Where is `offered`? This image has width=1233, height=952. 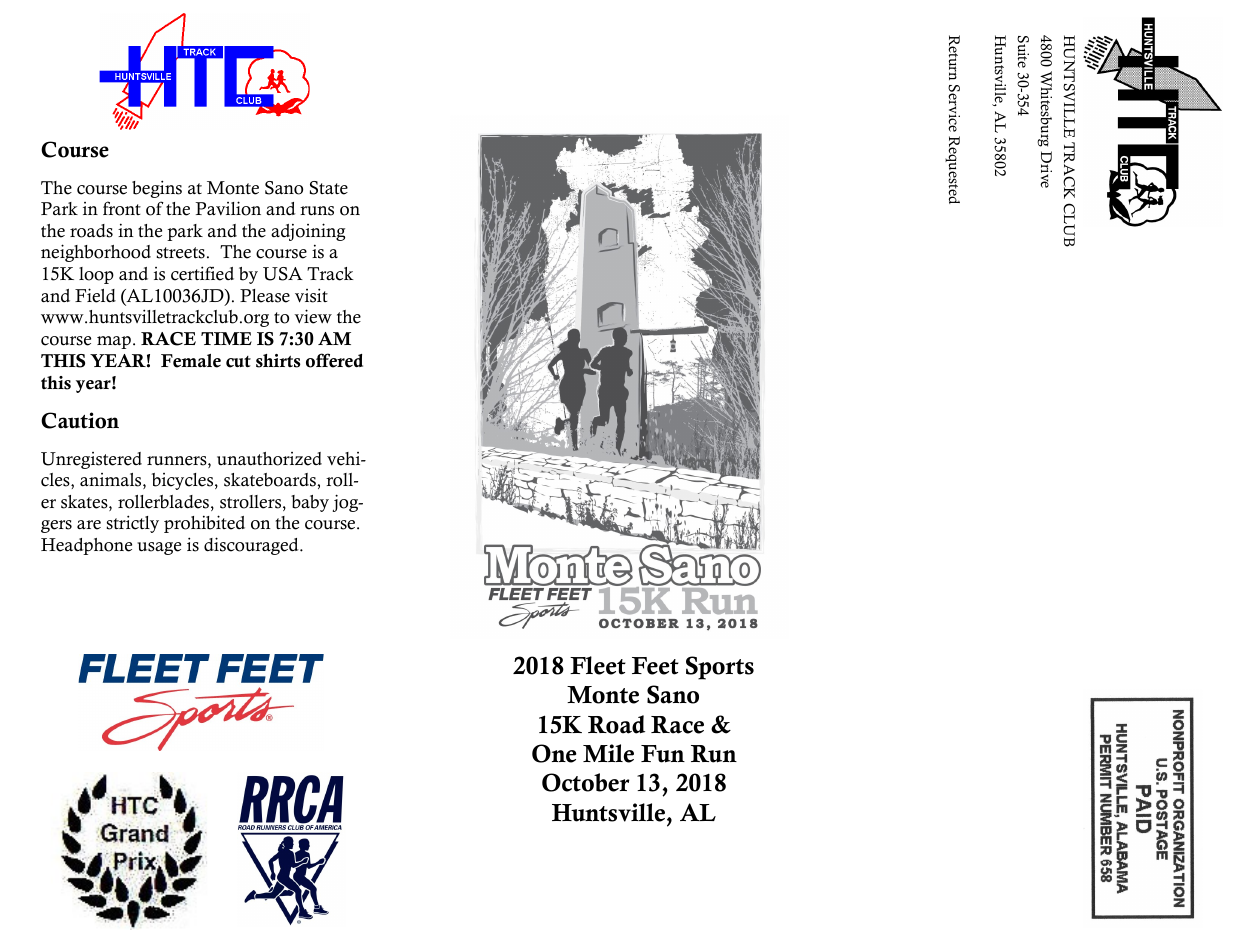 offered is located at coordinates (334, 360).
